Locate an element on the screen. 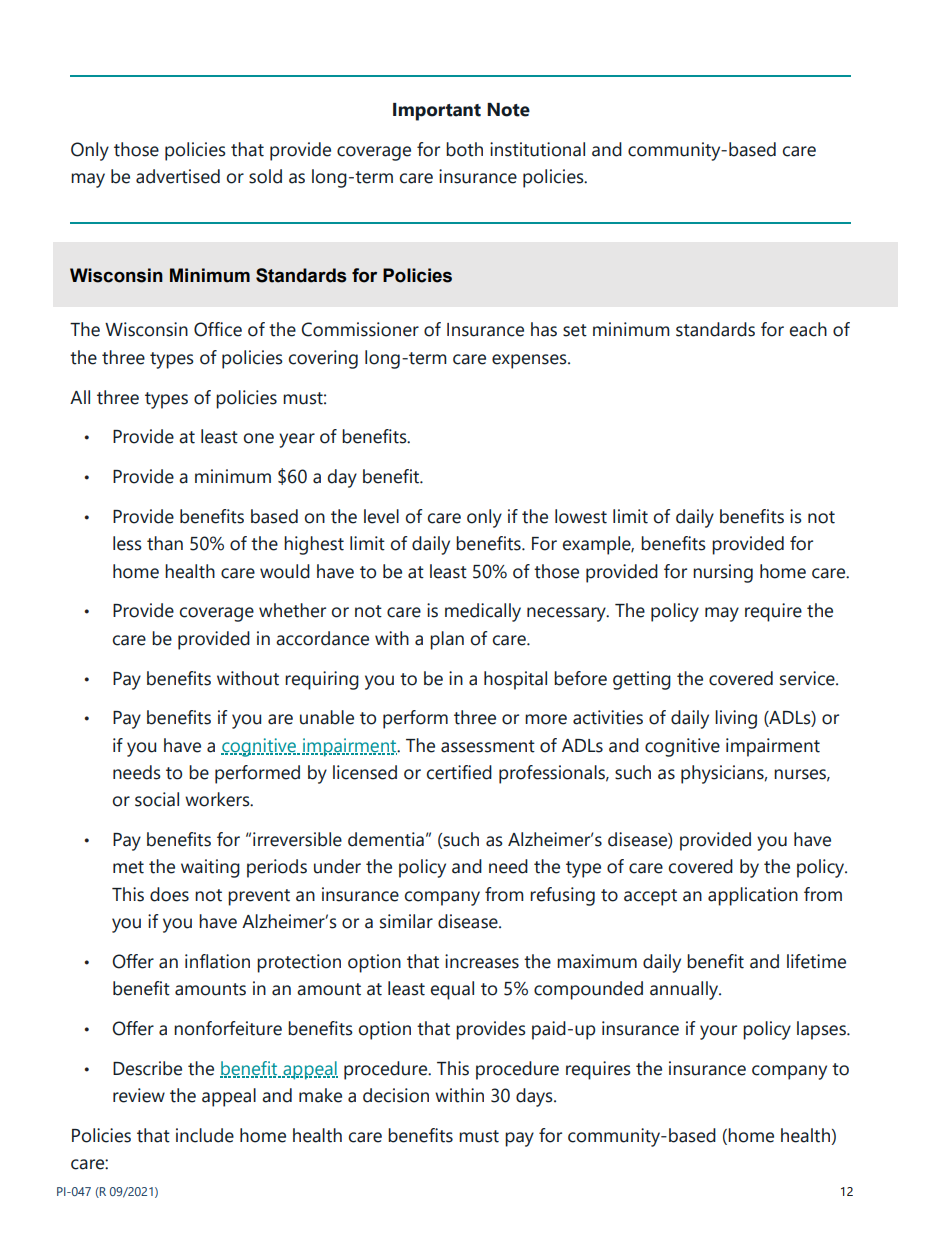 The image size is (952, 1233). application is located at coordinates (753, 896).
